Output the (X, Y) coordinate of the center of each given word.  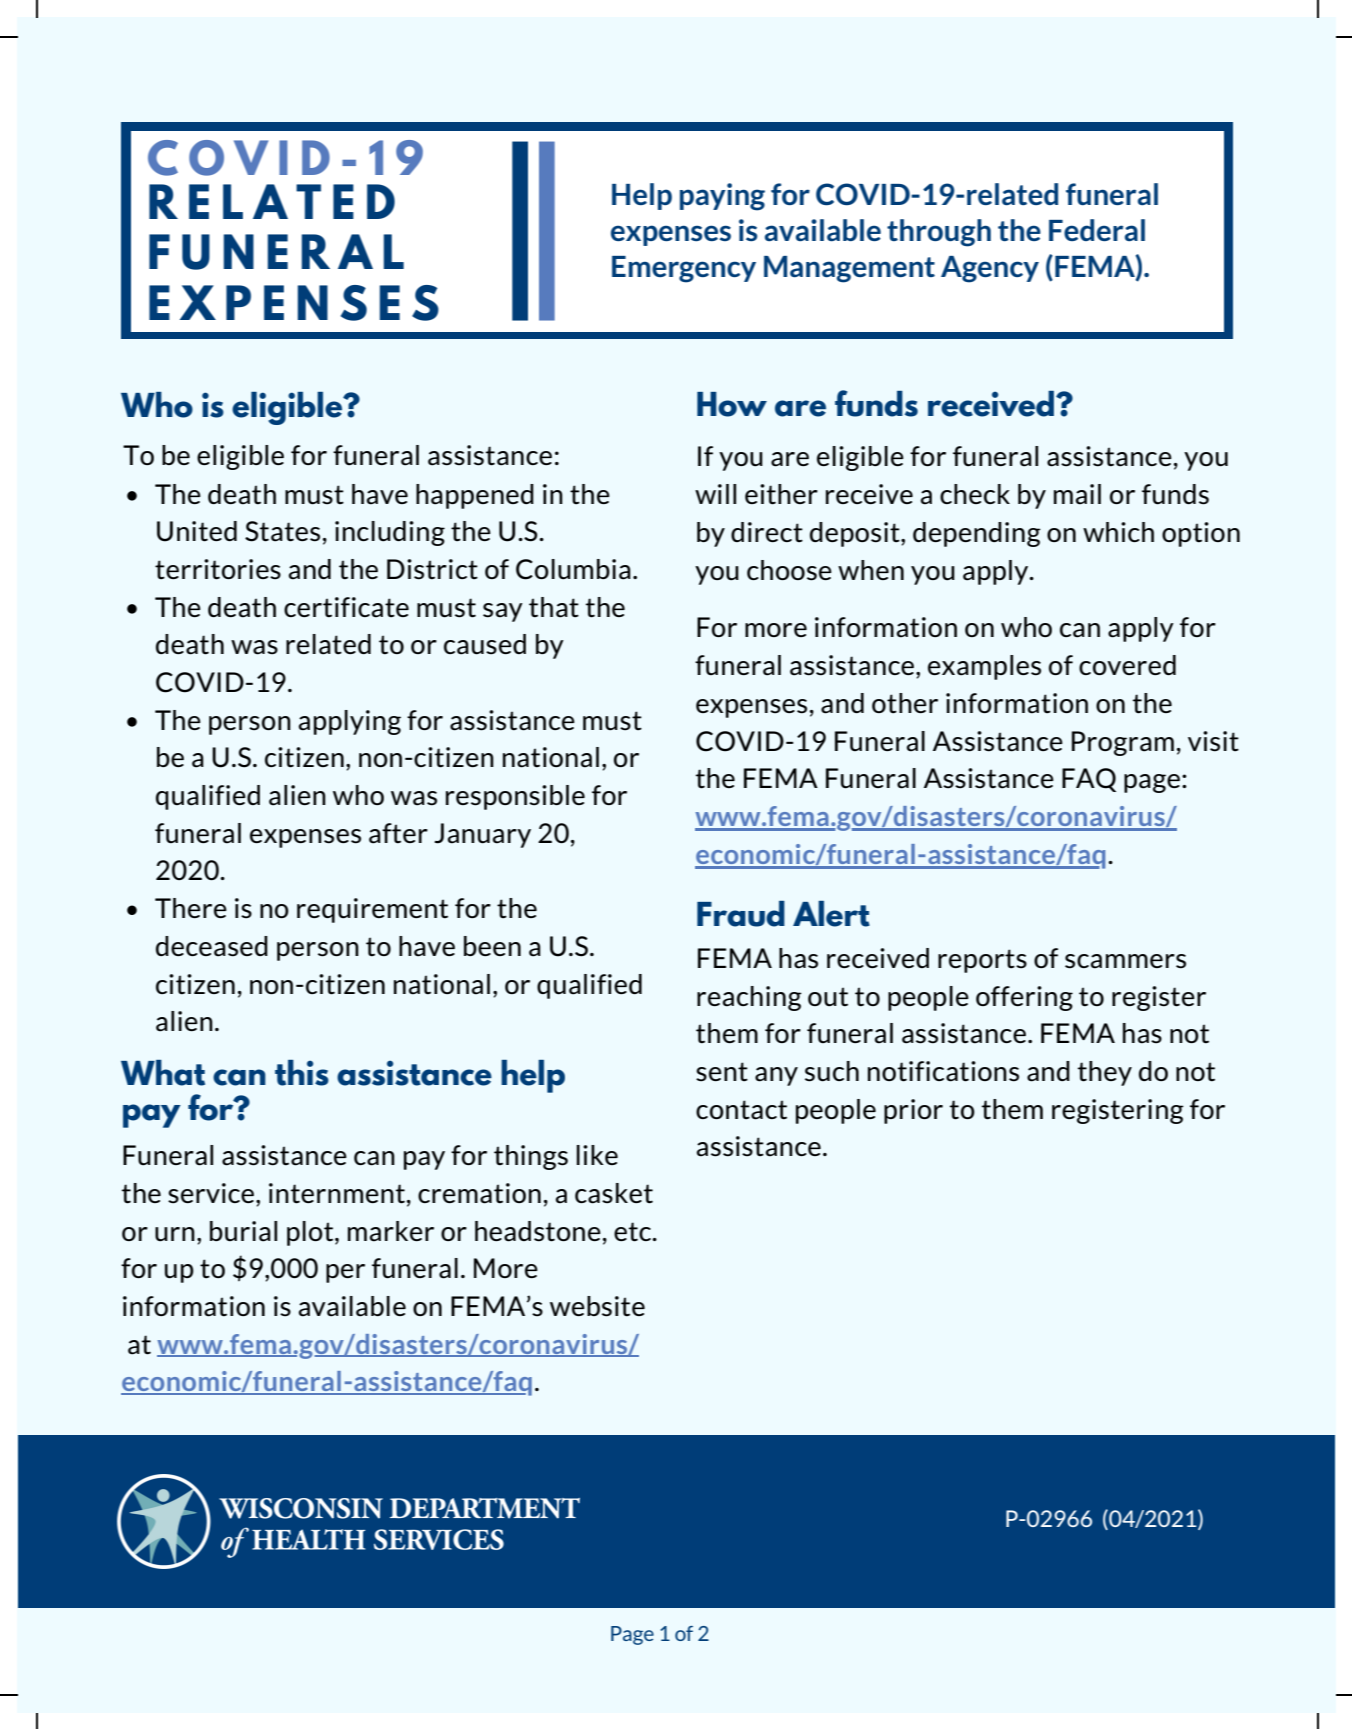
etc (634, 1232)
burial (243, 1231)
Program (1123, 743)
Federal (1097, 230)
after (398, 833)
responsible (515, 797)
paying (722, 197)
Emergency (684, 269)
